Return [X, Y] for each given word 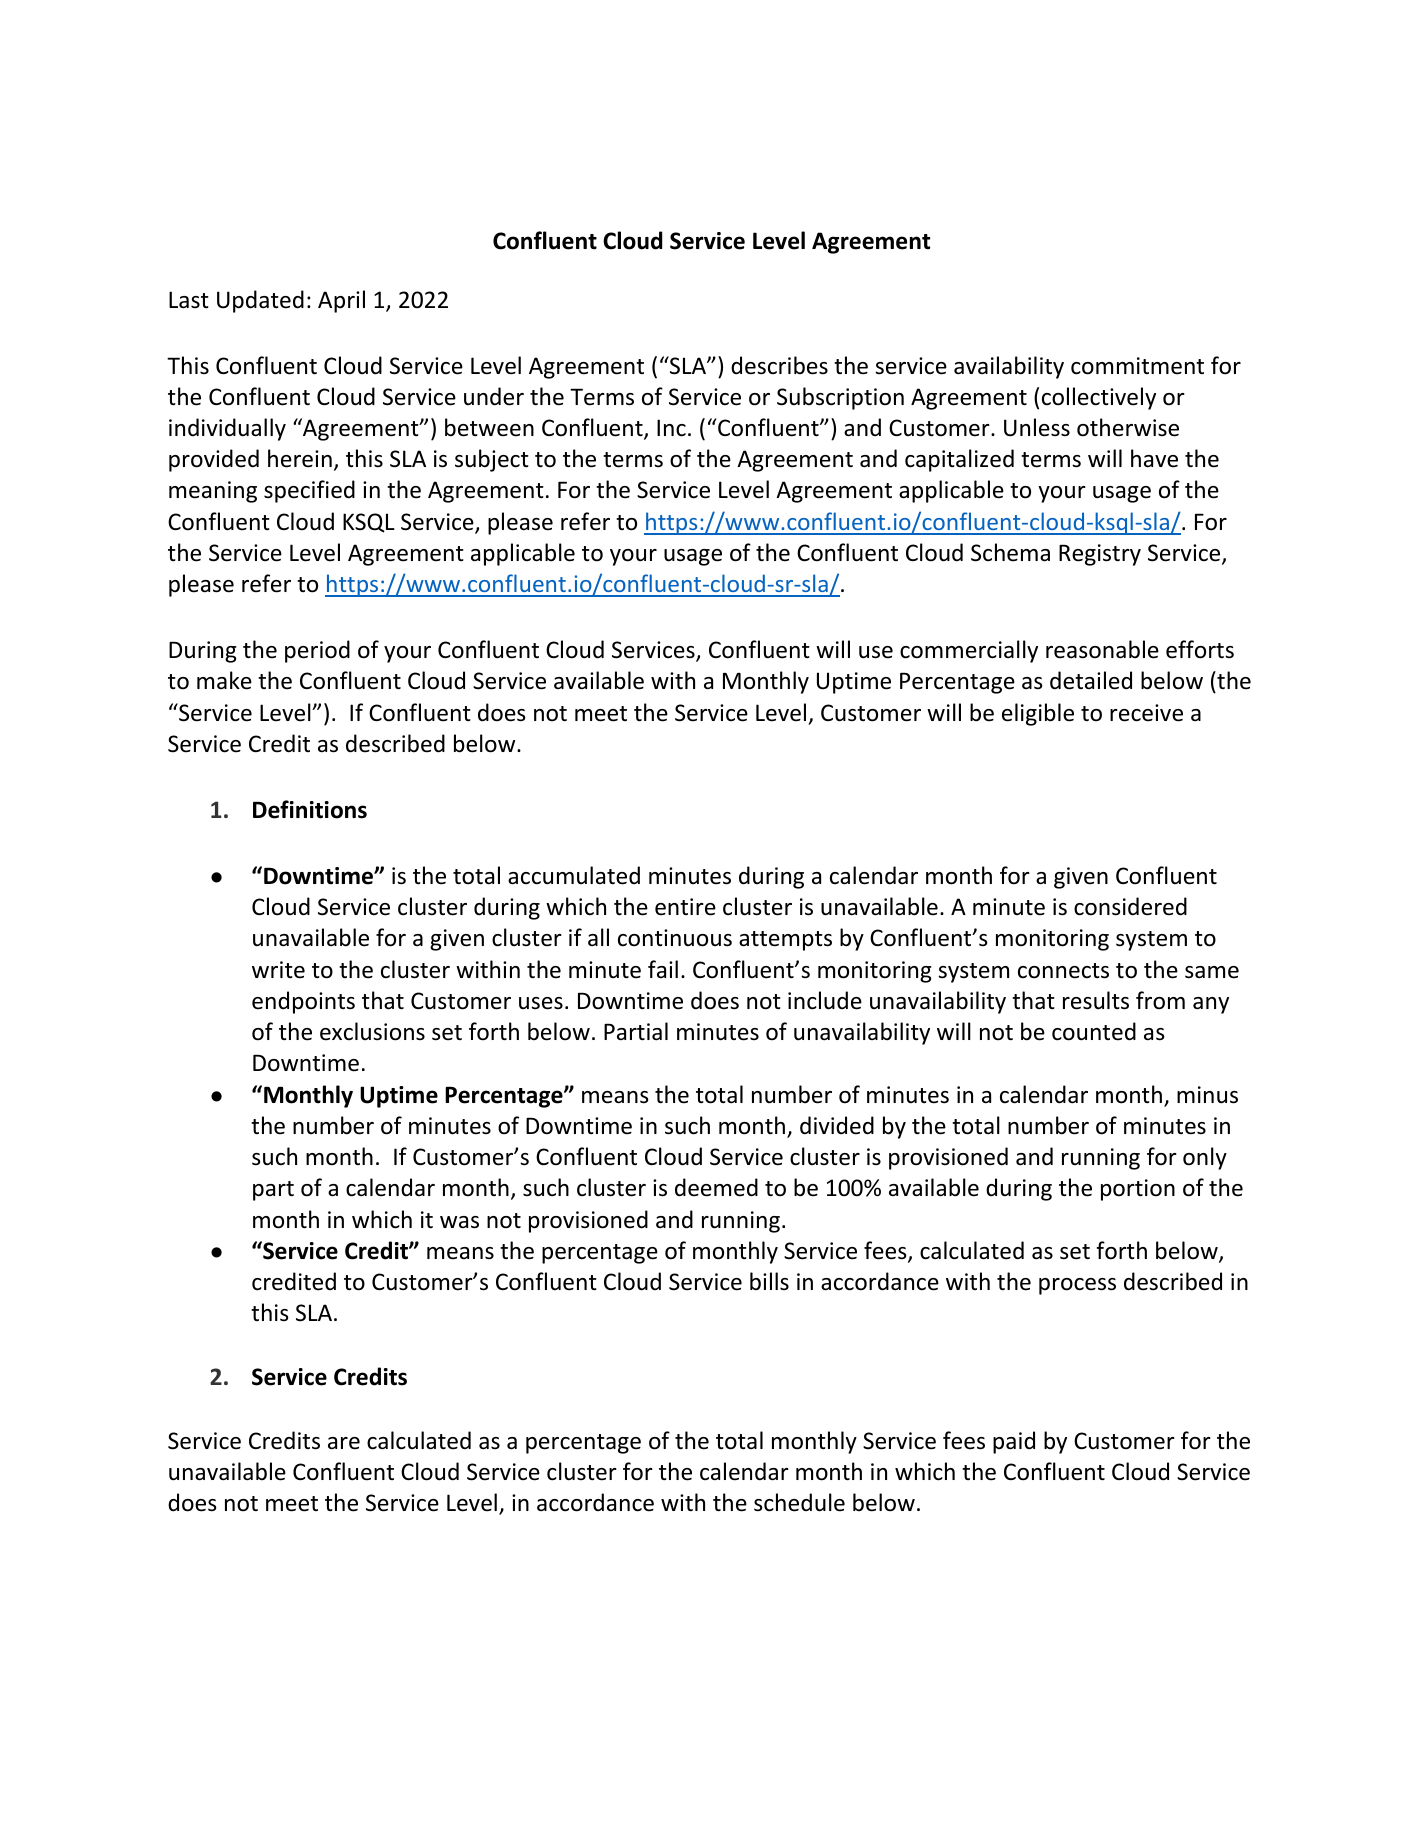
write [278, 970]
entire [685, 907]
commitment [1137, 366]
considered [1130, 906]
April [341, 301]
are [344, 1443]
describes [779, 365]
